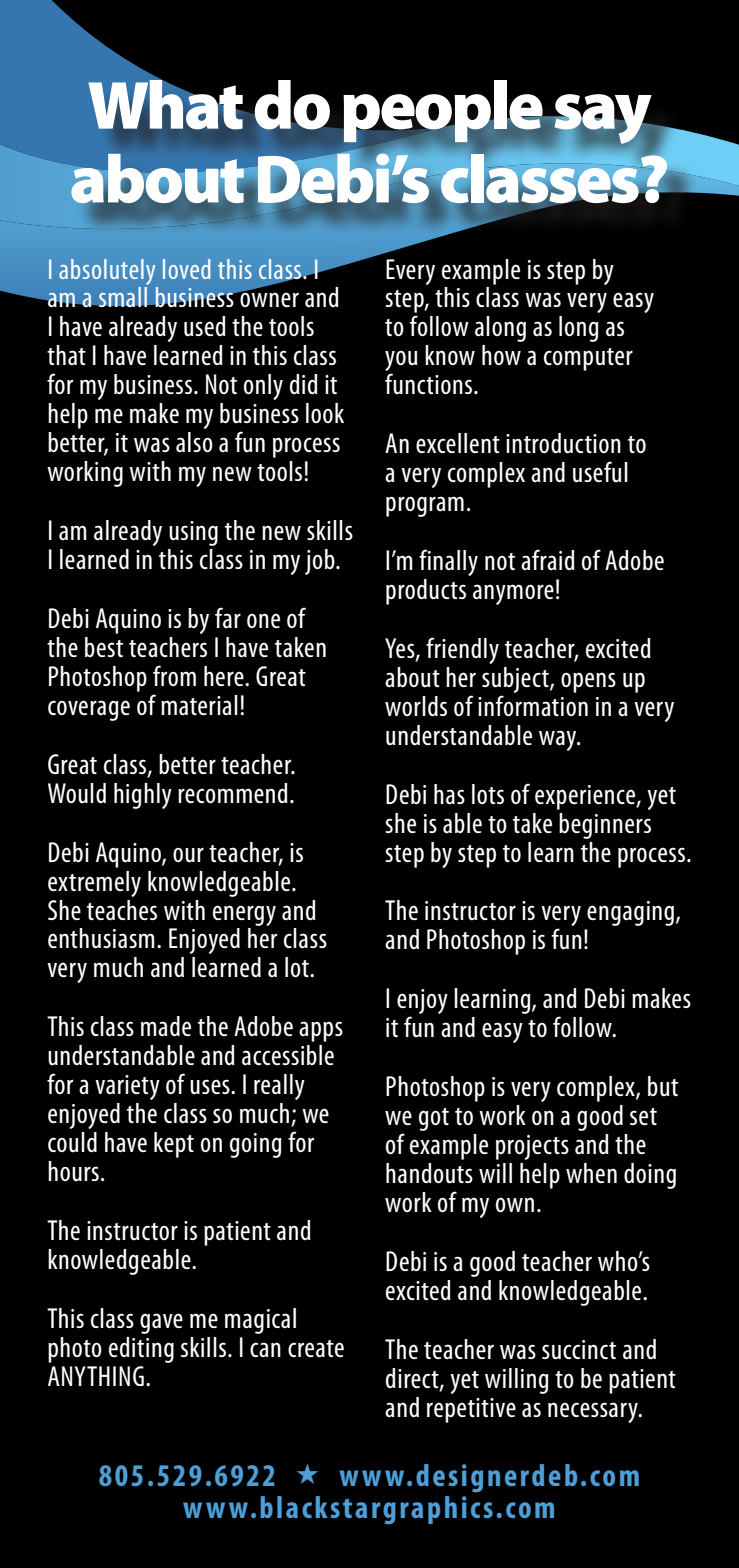  I want to click on beginners, so click(605, 826).
